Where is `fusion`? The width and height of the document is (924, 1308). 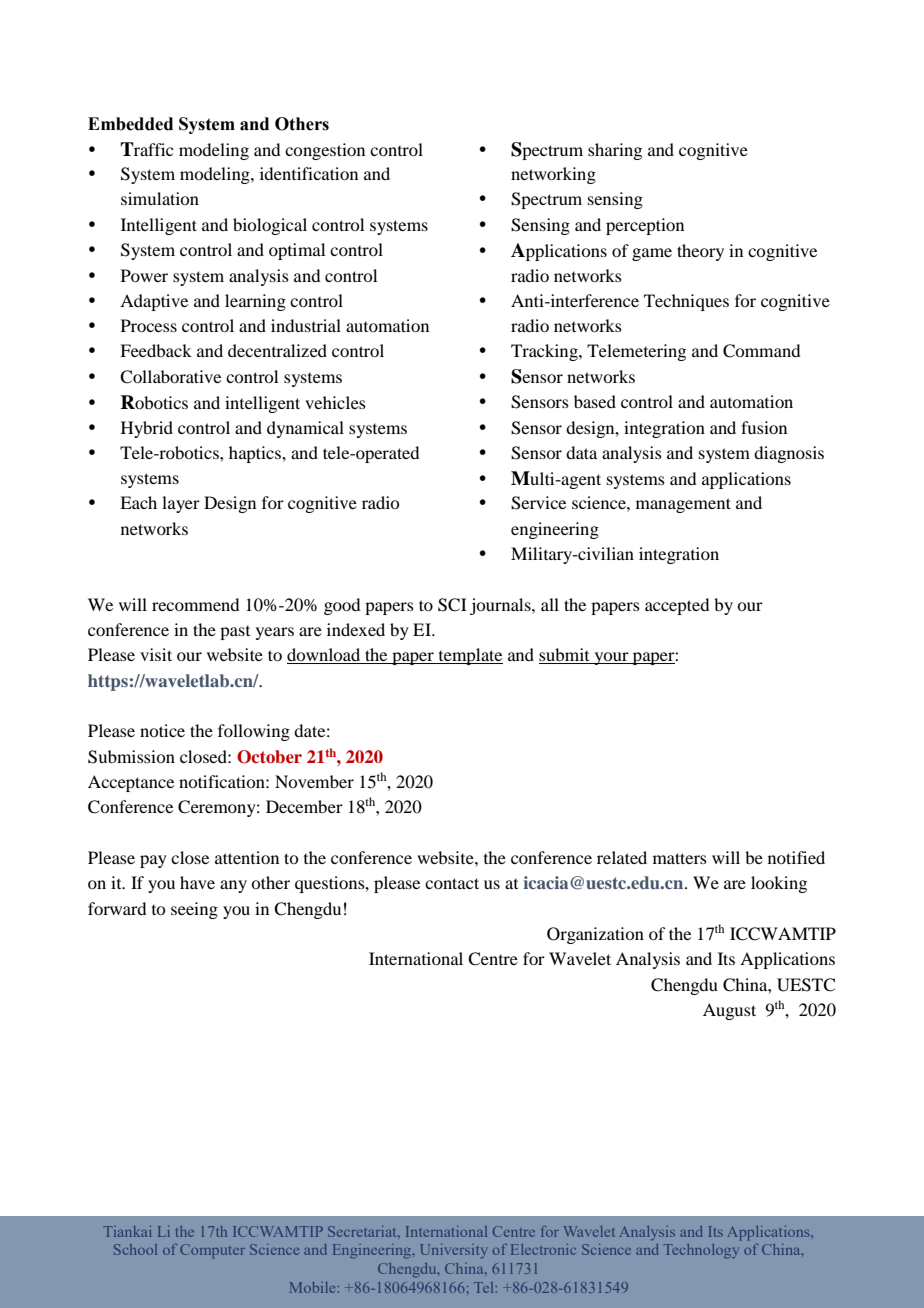
fusion is located at coordinates (764, 427).
